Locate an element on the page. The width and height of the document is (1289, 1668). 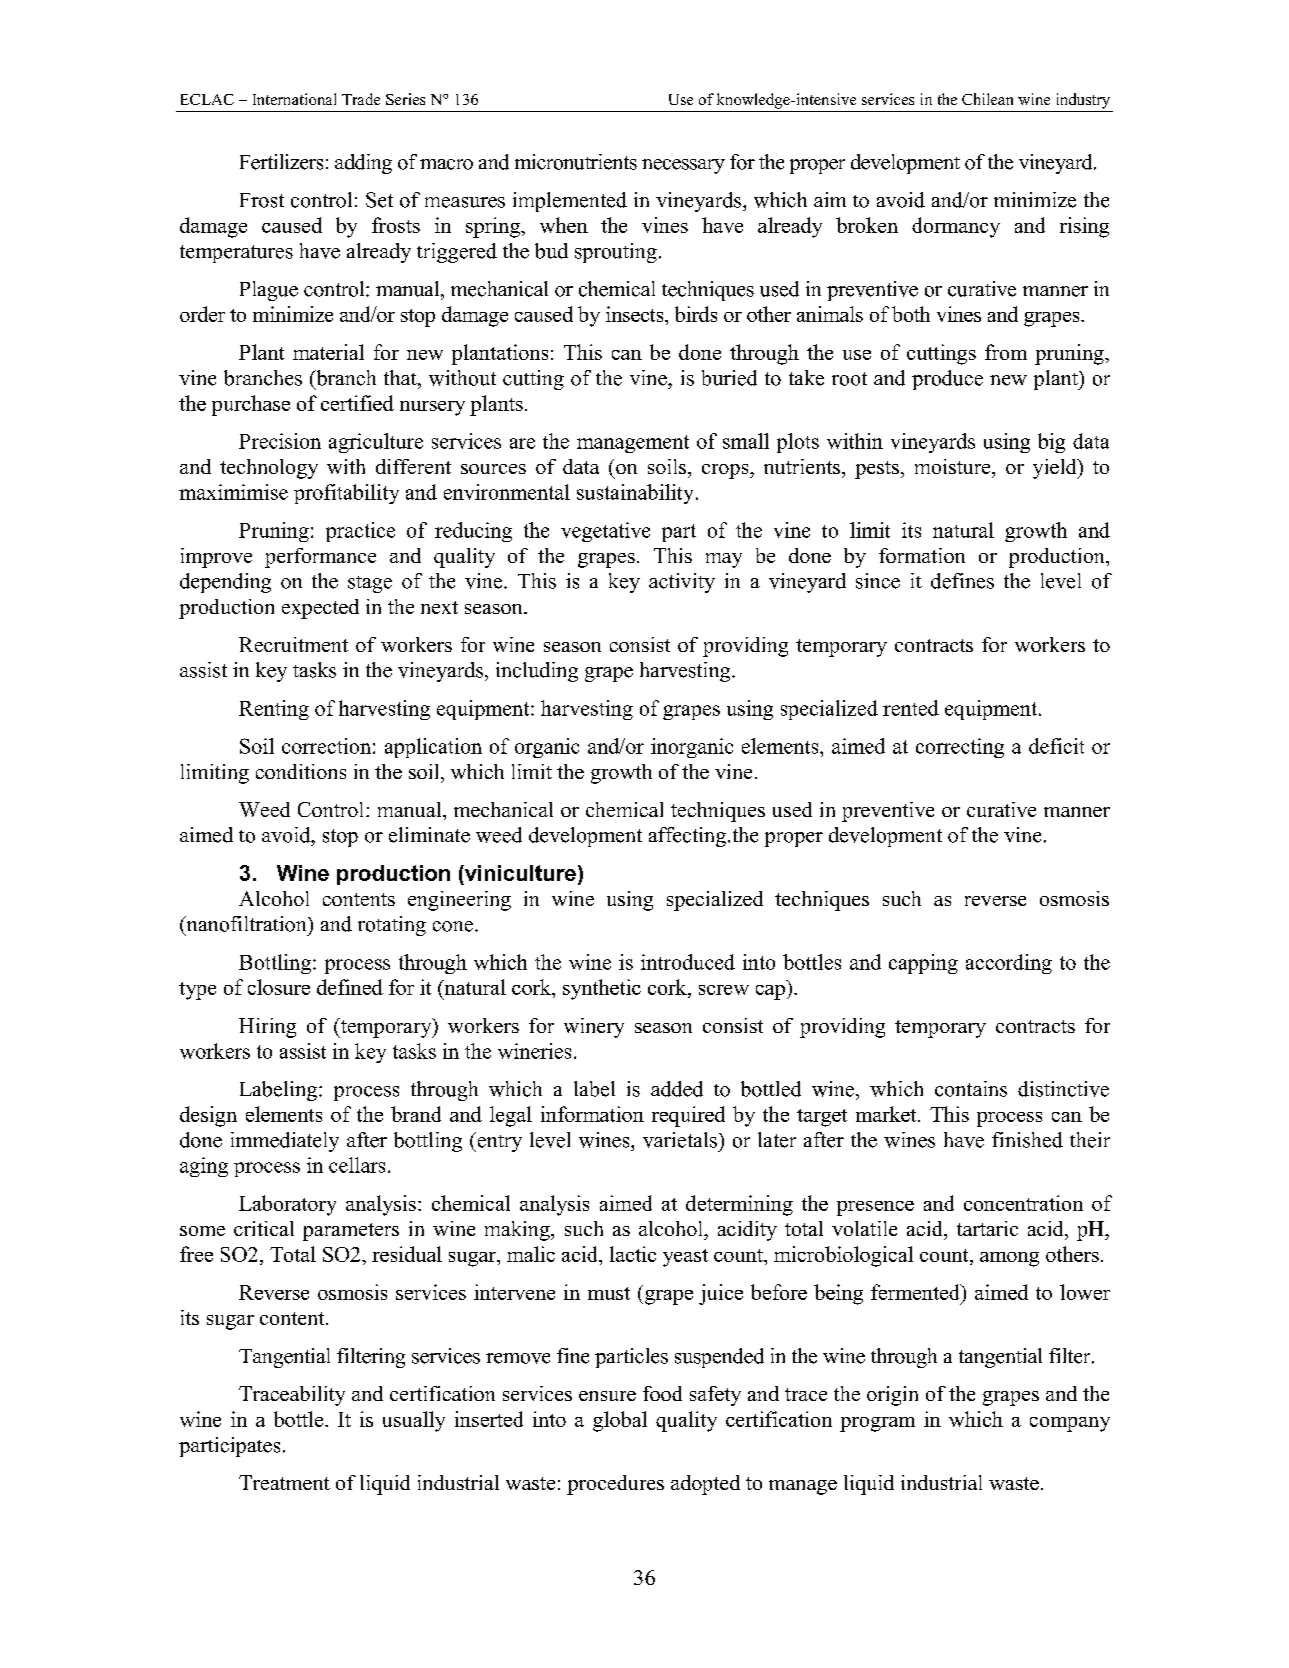
Treatment is located at coordinates (284, 1482).
